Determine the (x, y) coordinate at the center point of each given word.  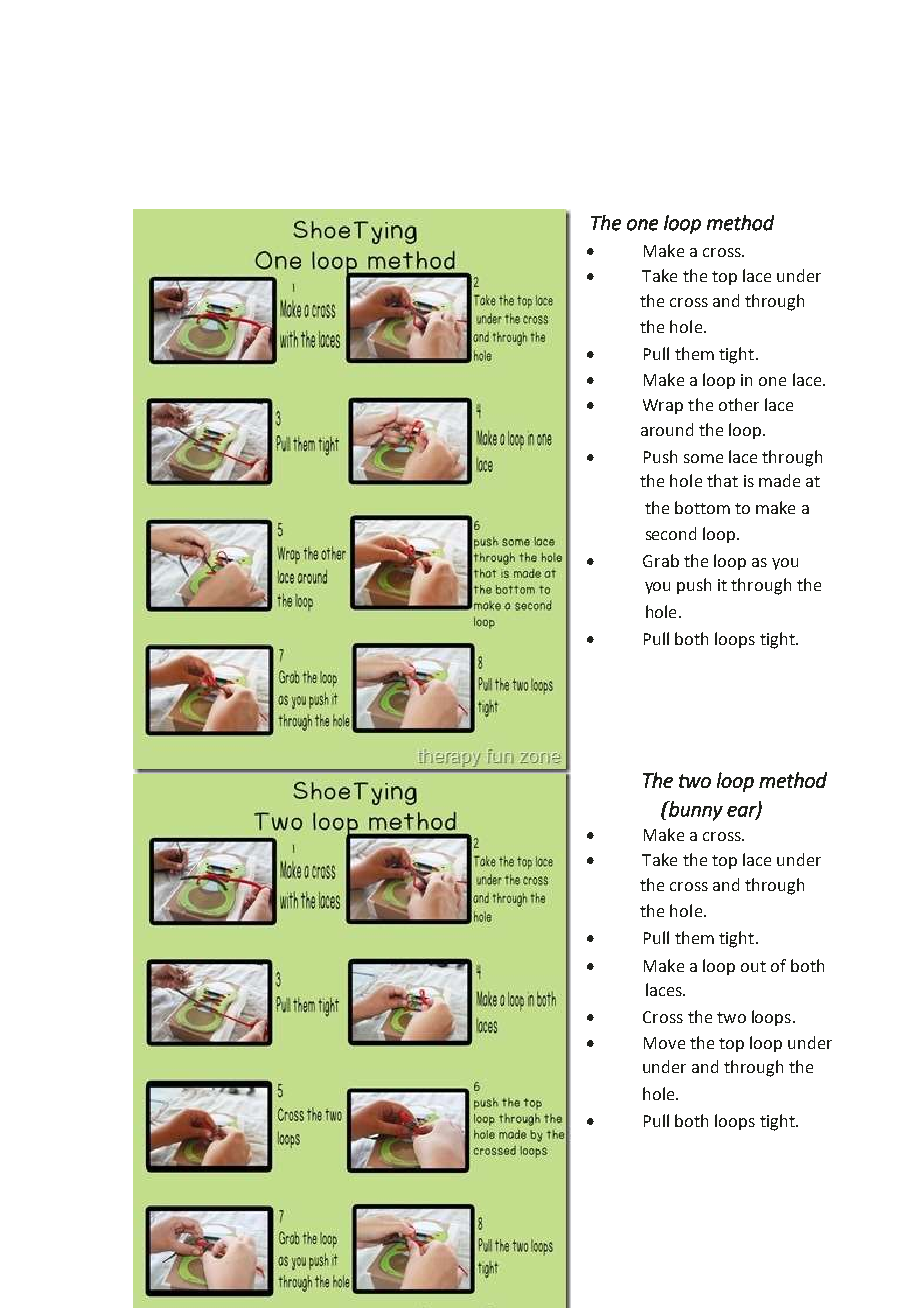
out (753, 966)
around (667, 429)
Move (664, 1043)
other (739, 404)
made (779, 480)
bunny (695, 811)
